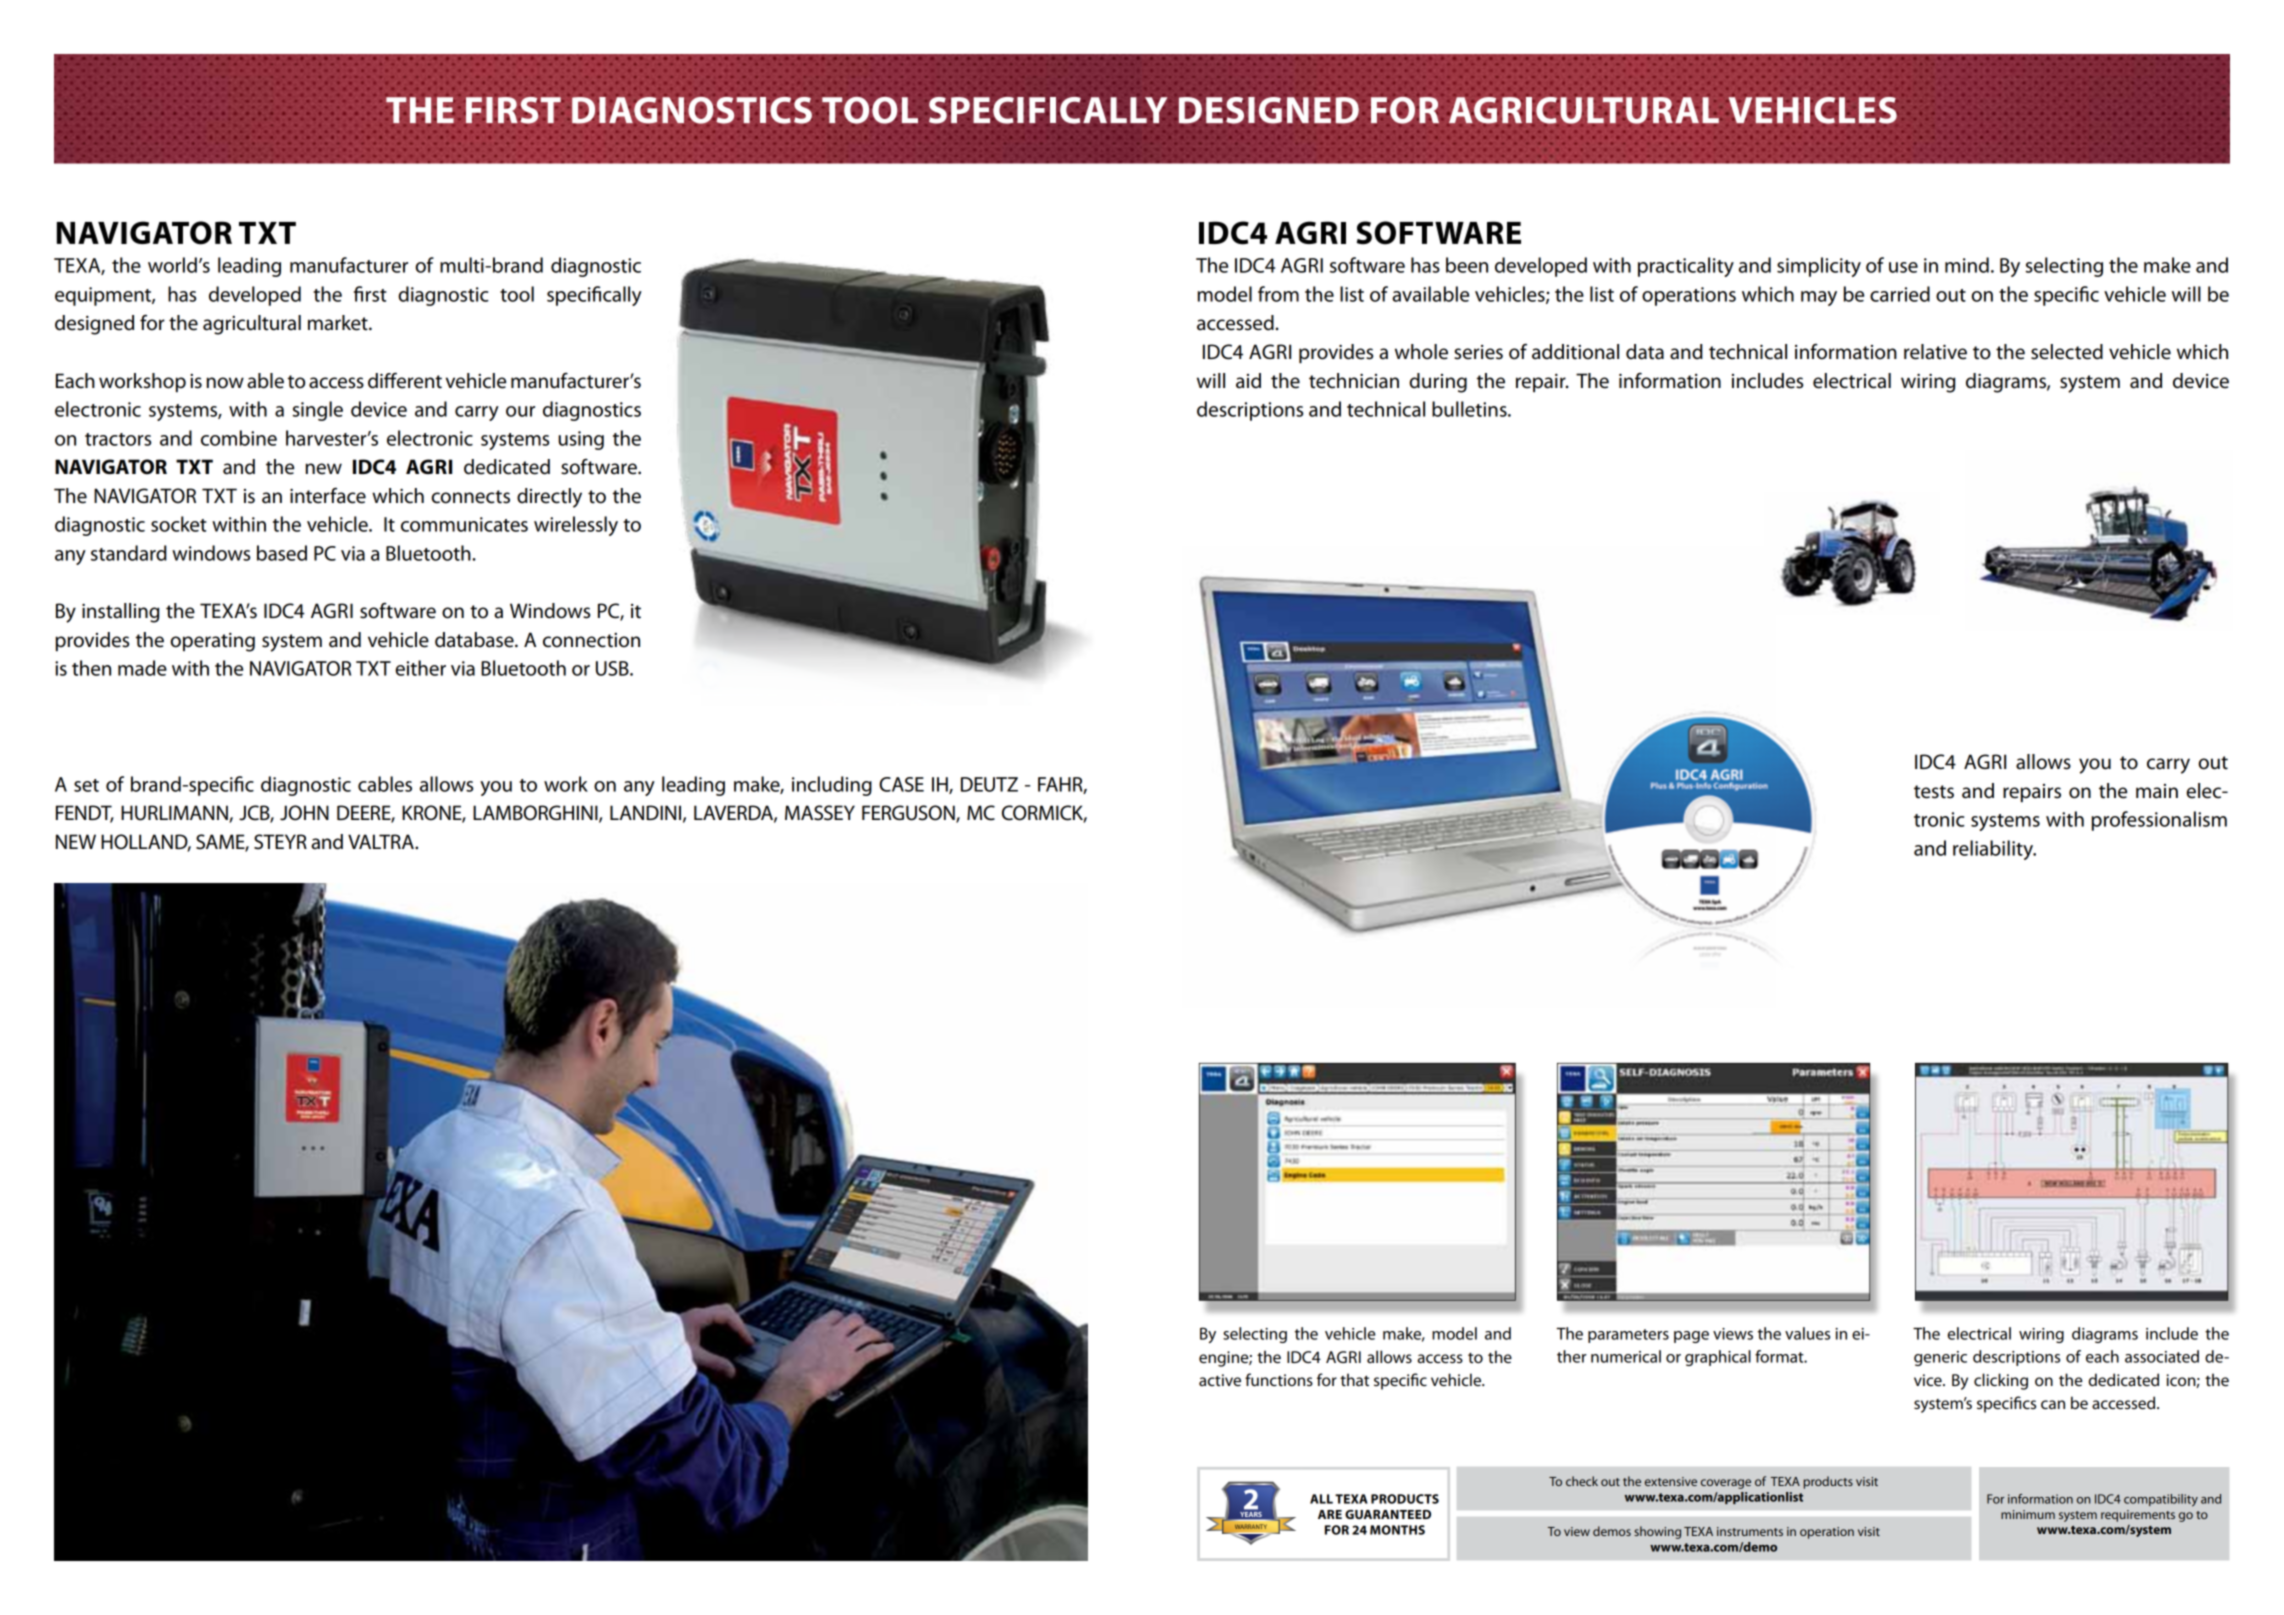  What do you see at coordinates (2028, 1514) in the document?
I see `minimum` at bounding box center [2028, 1514].
